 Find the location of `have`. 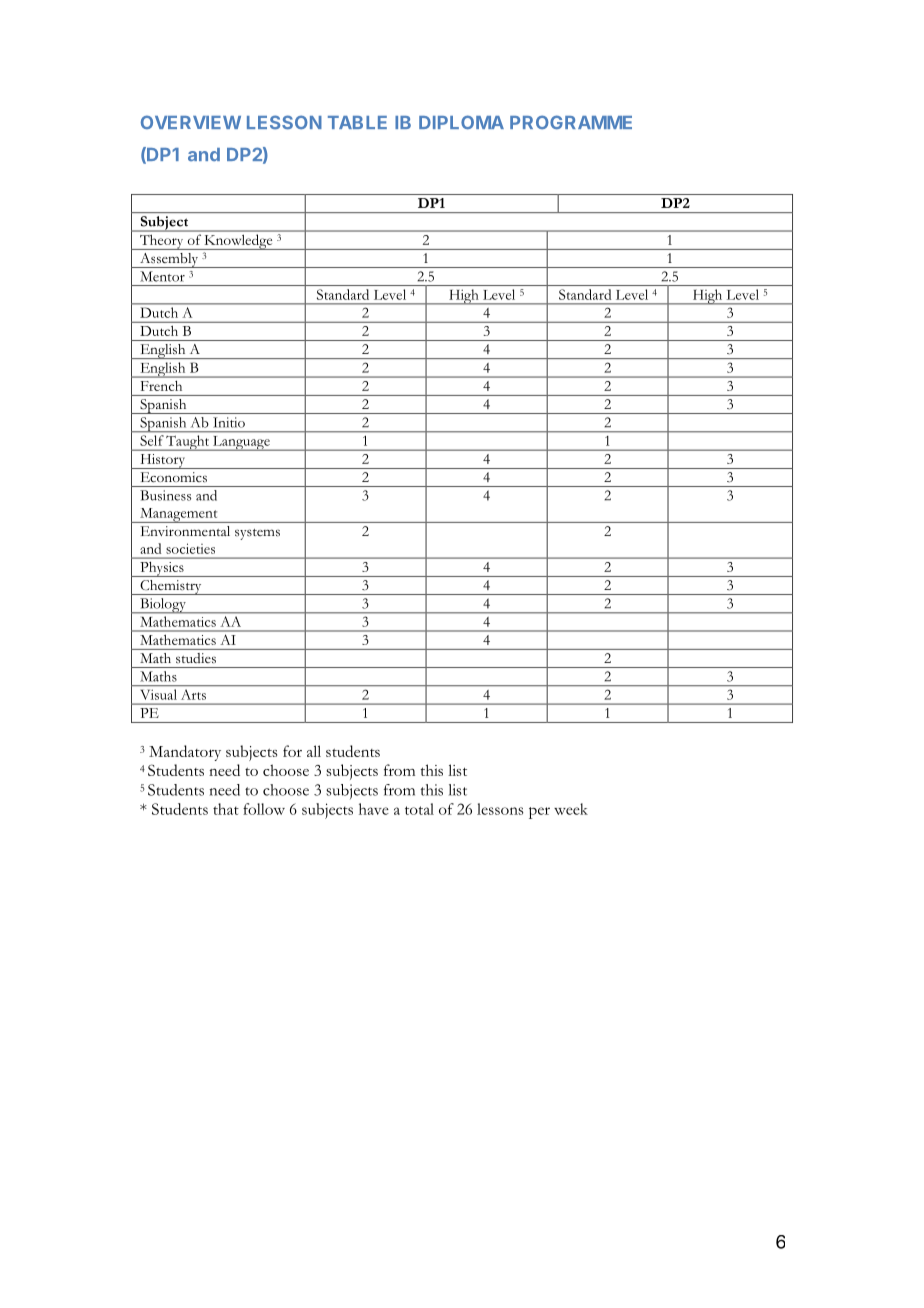

have is located at coordinates (374, 809).
